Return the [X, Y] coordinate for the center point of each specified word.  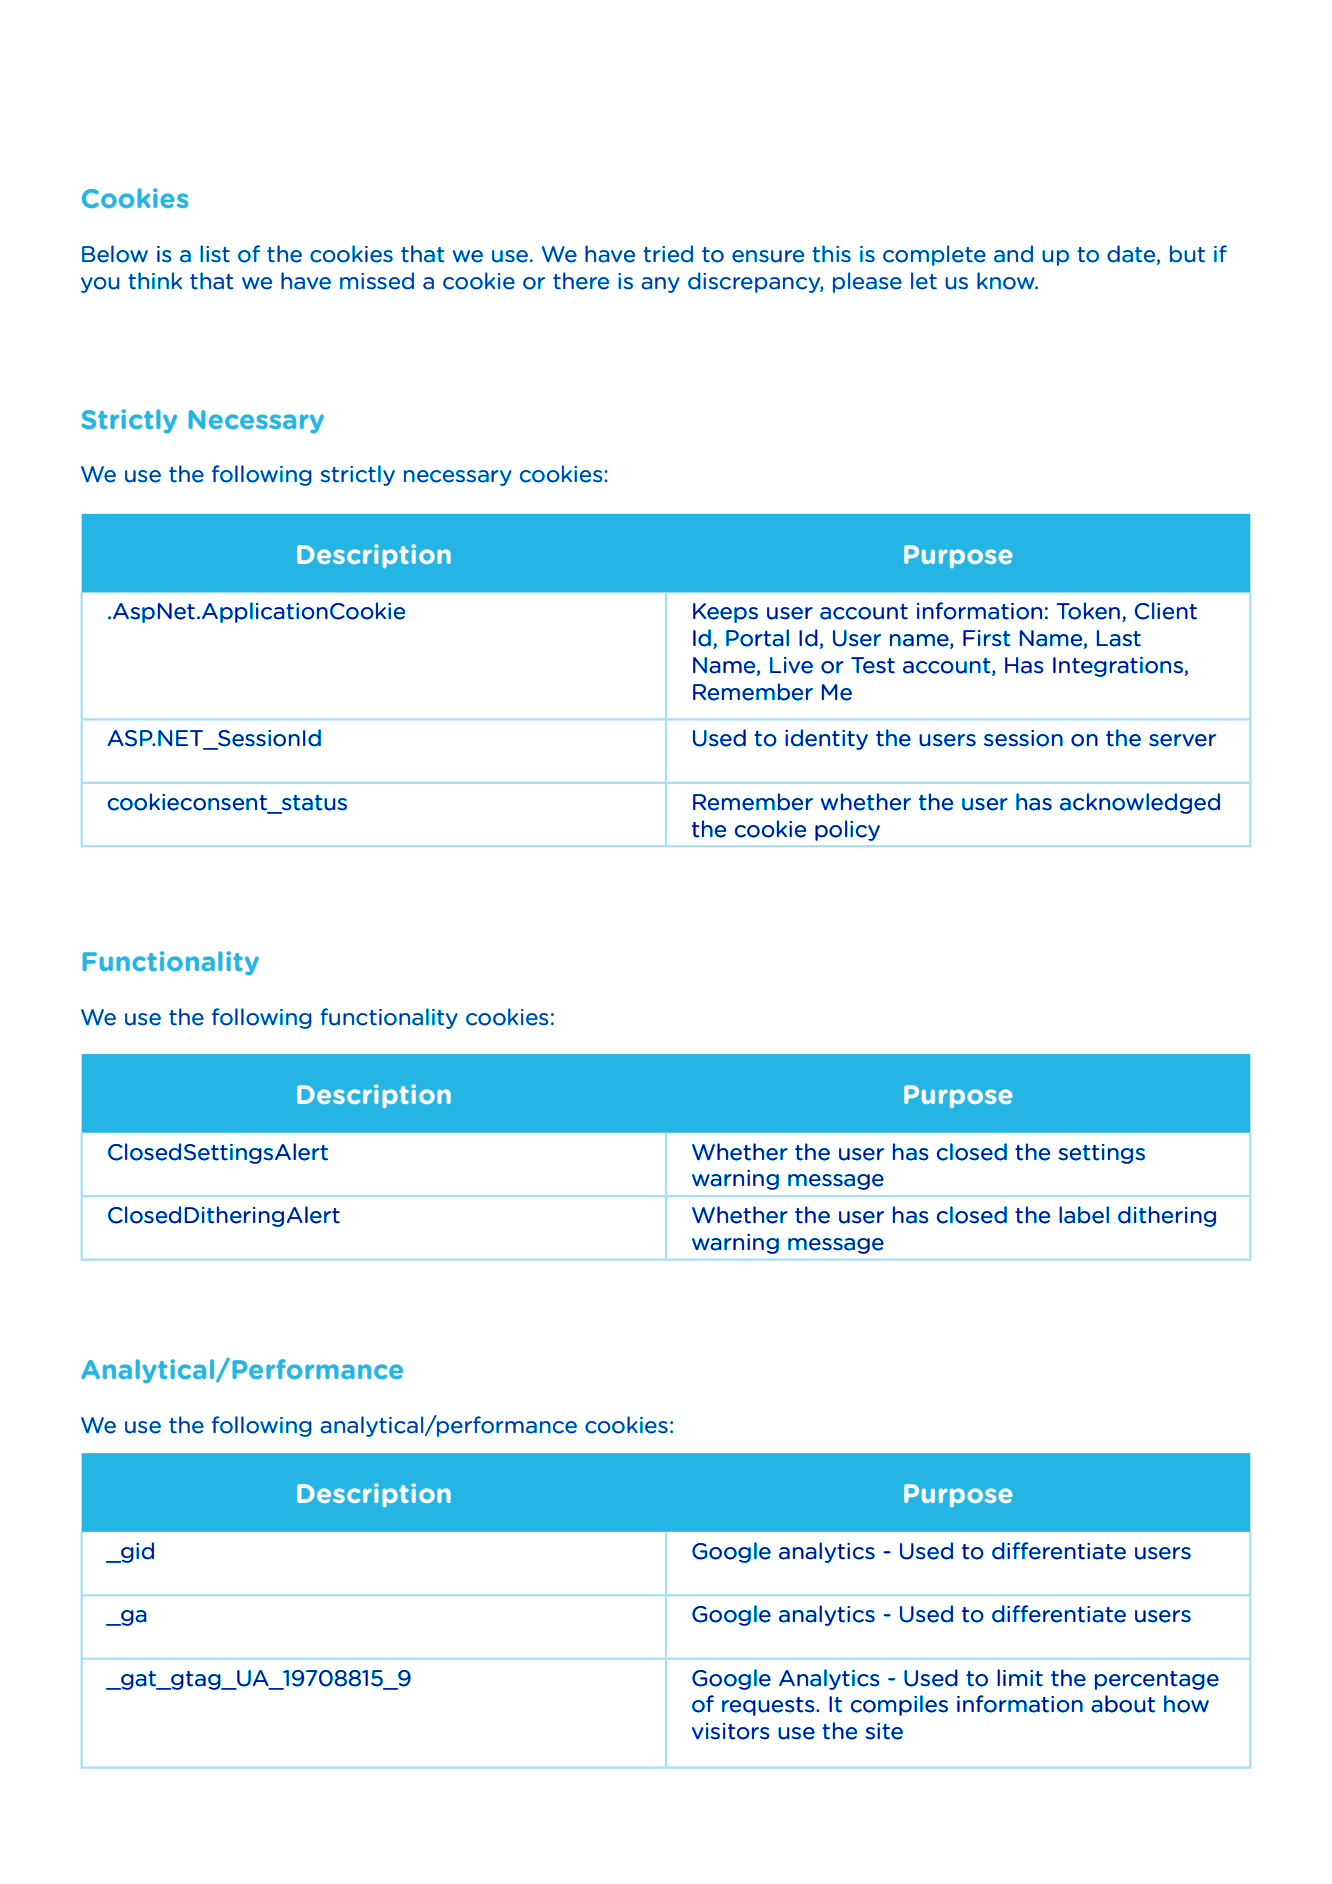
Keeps [725, 613]
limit [1020, 1678]
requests [769, 1706]
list [215, 254]
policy [847, 830]
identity [826, 739]
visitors [730, 1731]
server [1182, 740]
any [660, 285]
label [1084, 1215]
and [1013, 254]
